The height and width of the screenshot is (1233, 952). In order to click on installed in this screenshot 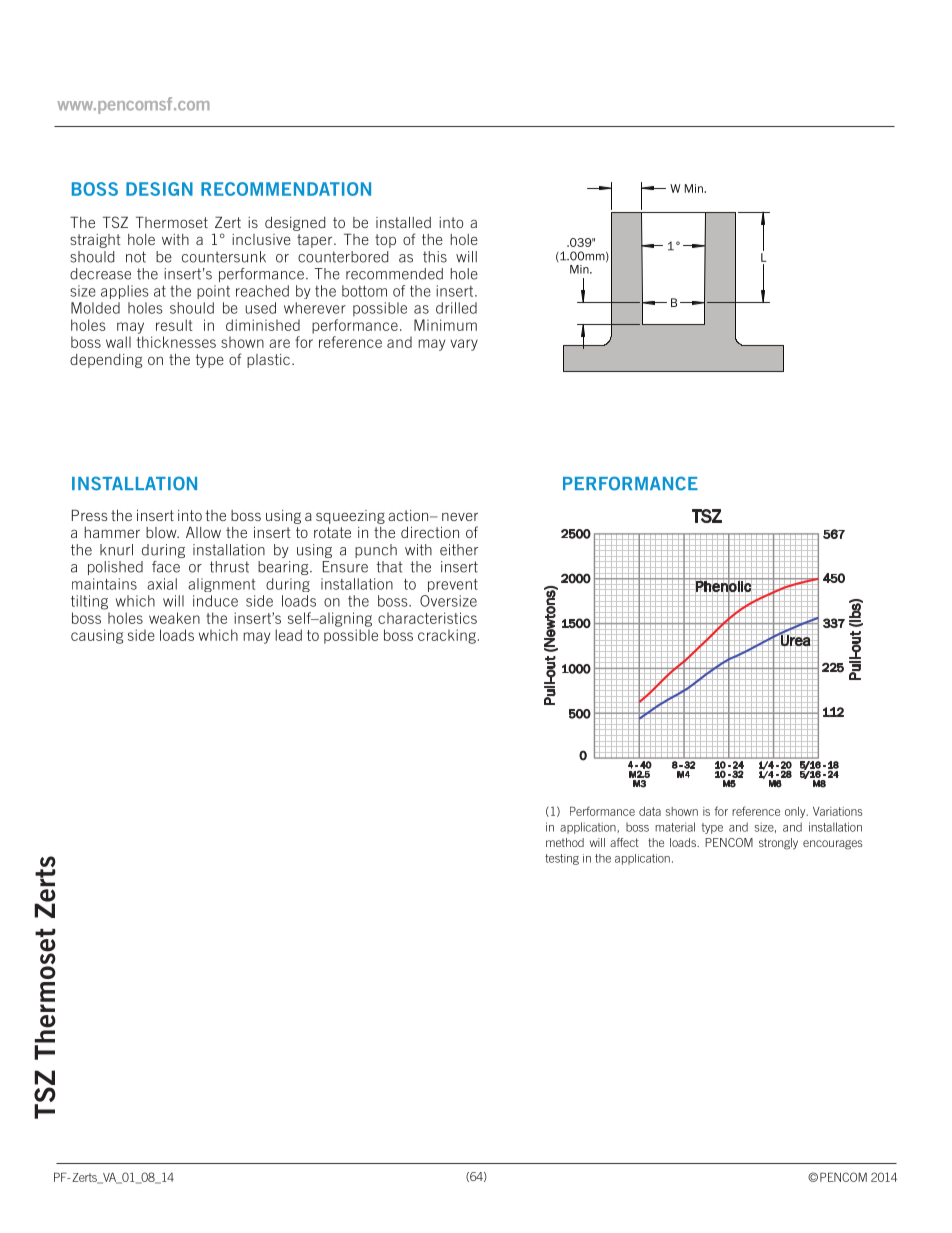, I will do `click(403, 222)`.
